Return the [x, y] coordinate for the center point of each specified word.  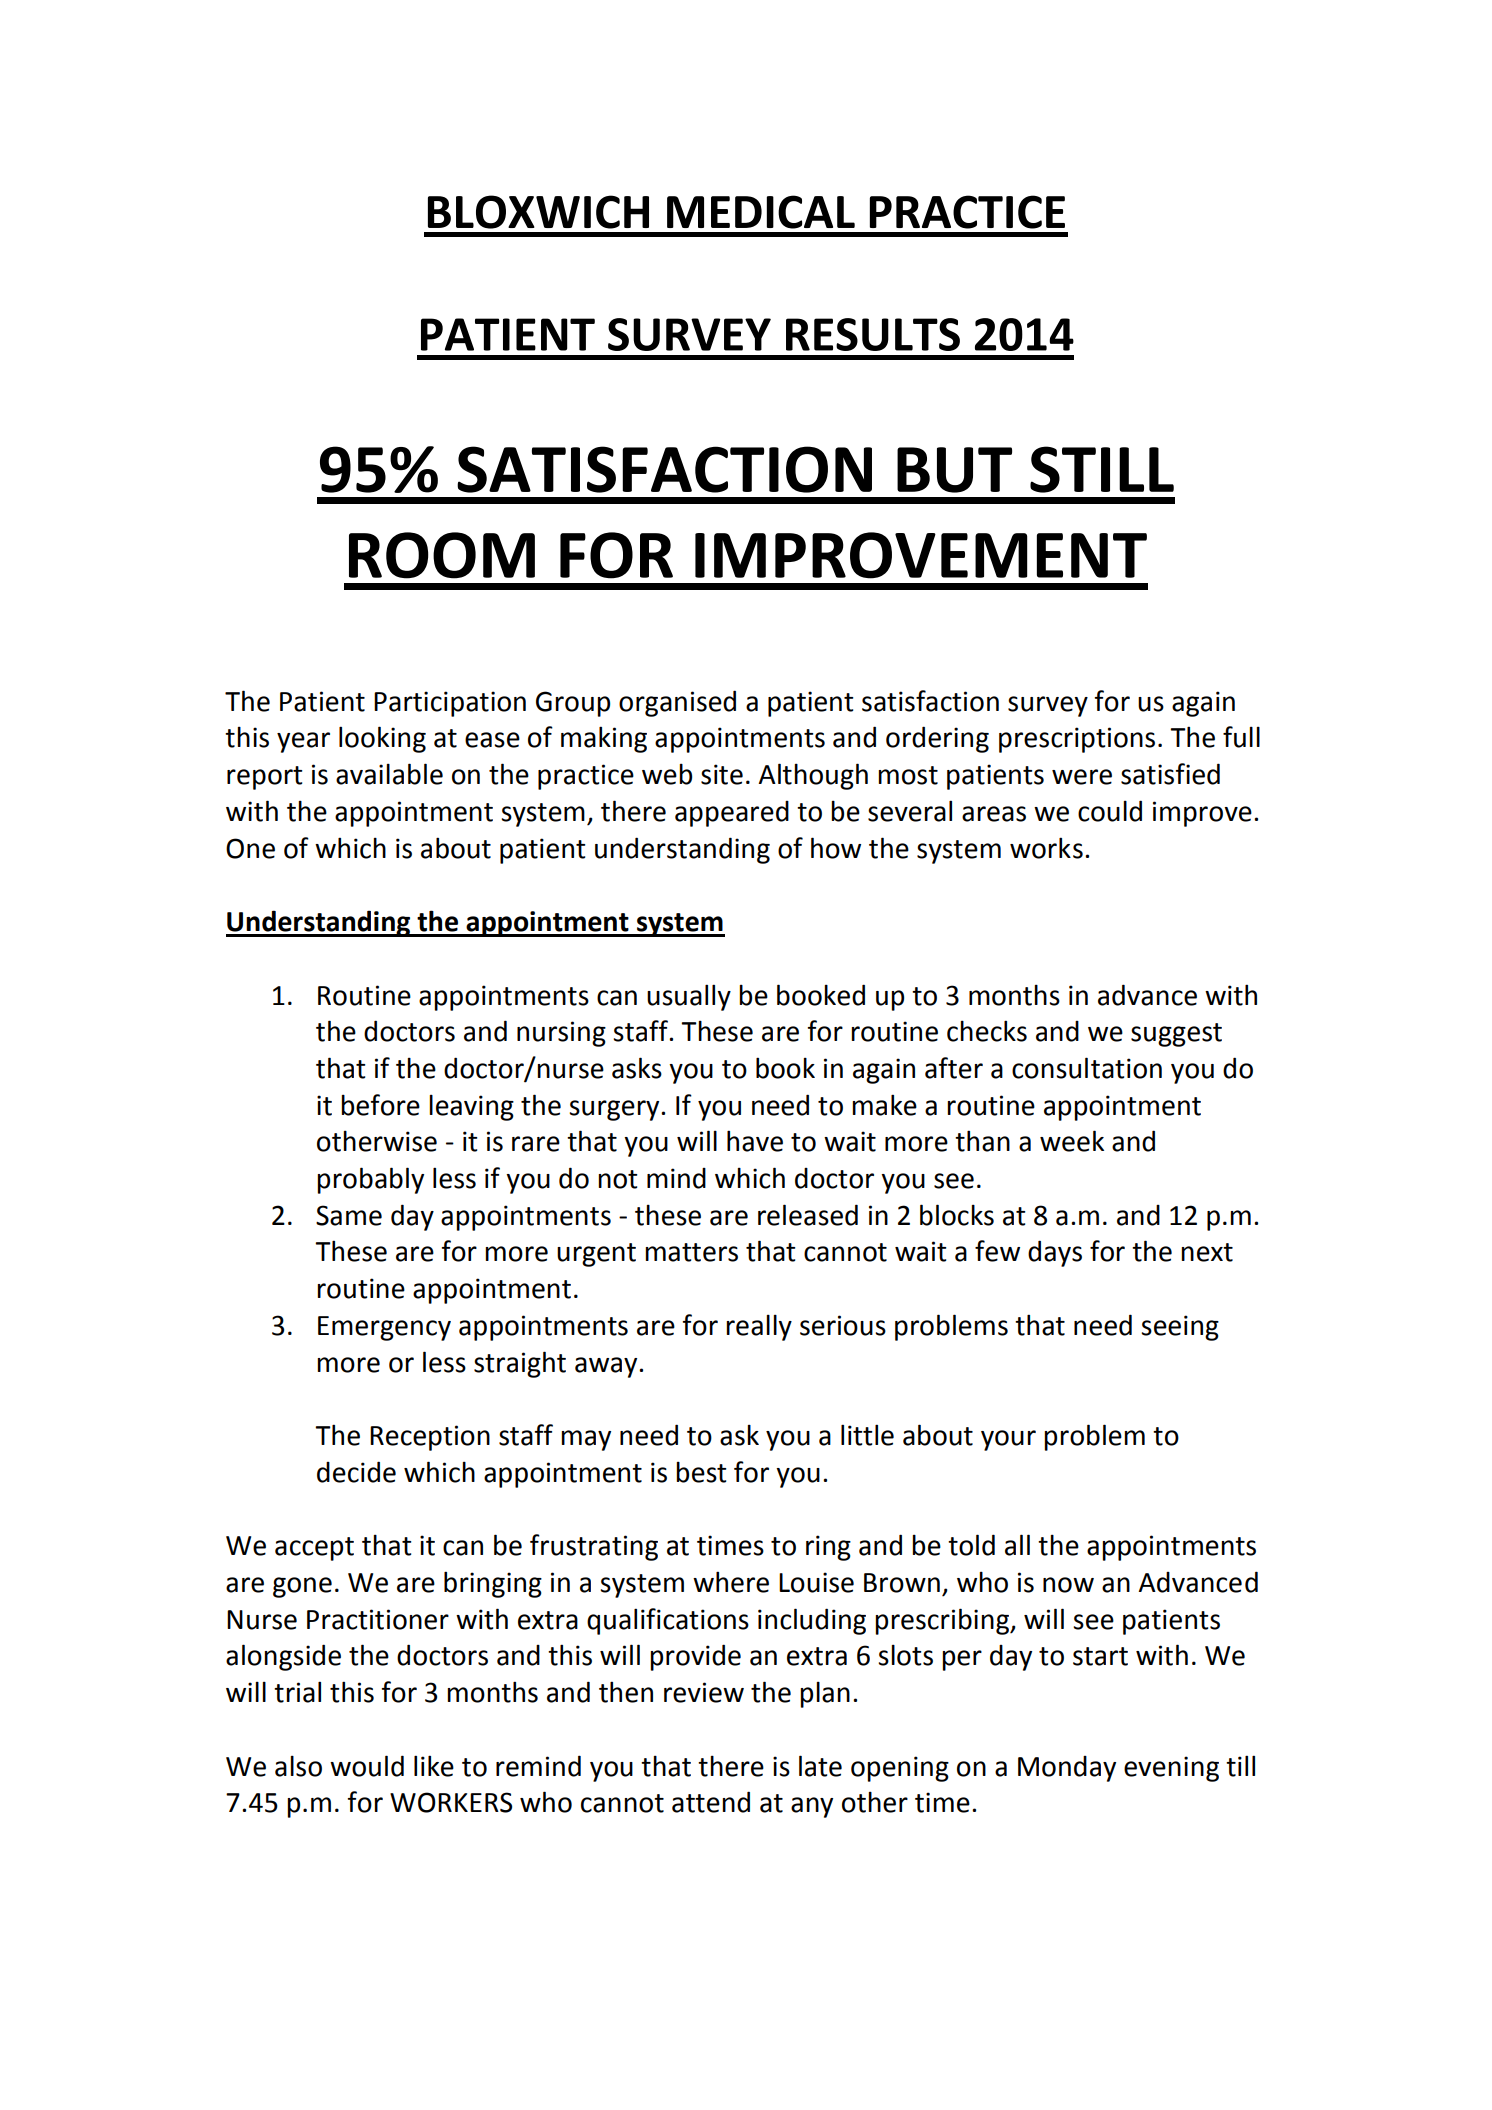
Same [349, 1215]
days [1055, 1253]
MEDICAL [761, 212]
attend [711, 1802]
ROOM [442, 555]
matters [691, 1252]
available [389, 774]
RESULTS [873, 334]
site [722, 774]
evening [1171, 1769]
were [1082, 777]
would [367, 1766]
